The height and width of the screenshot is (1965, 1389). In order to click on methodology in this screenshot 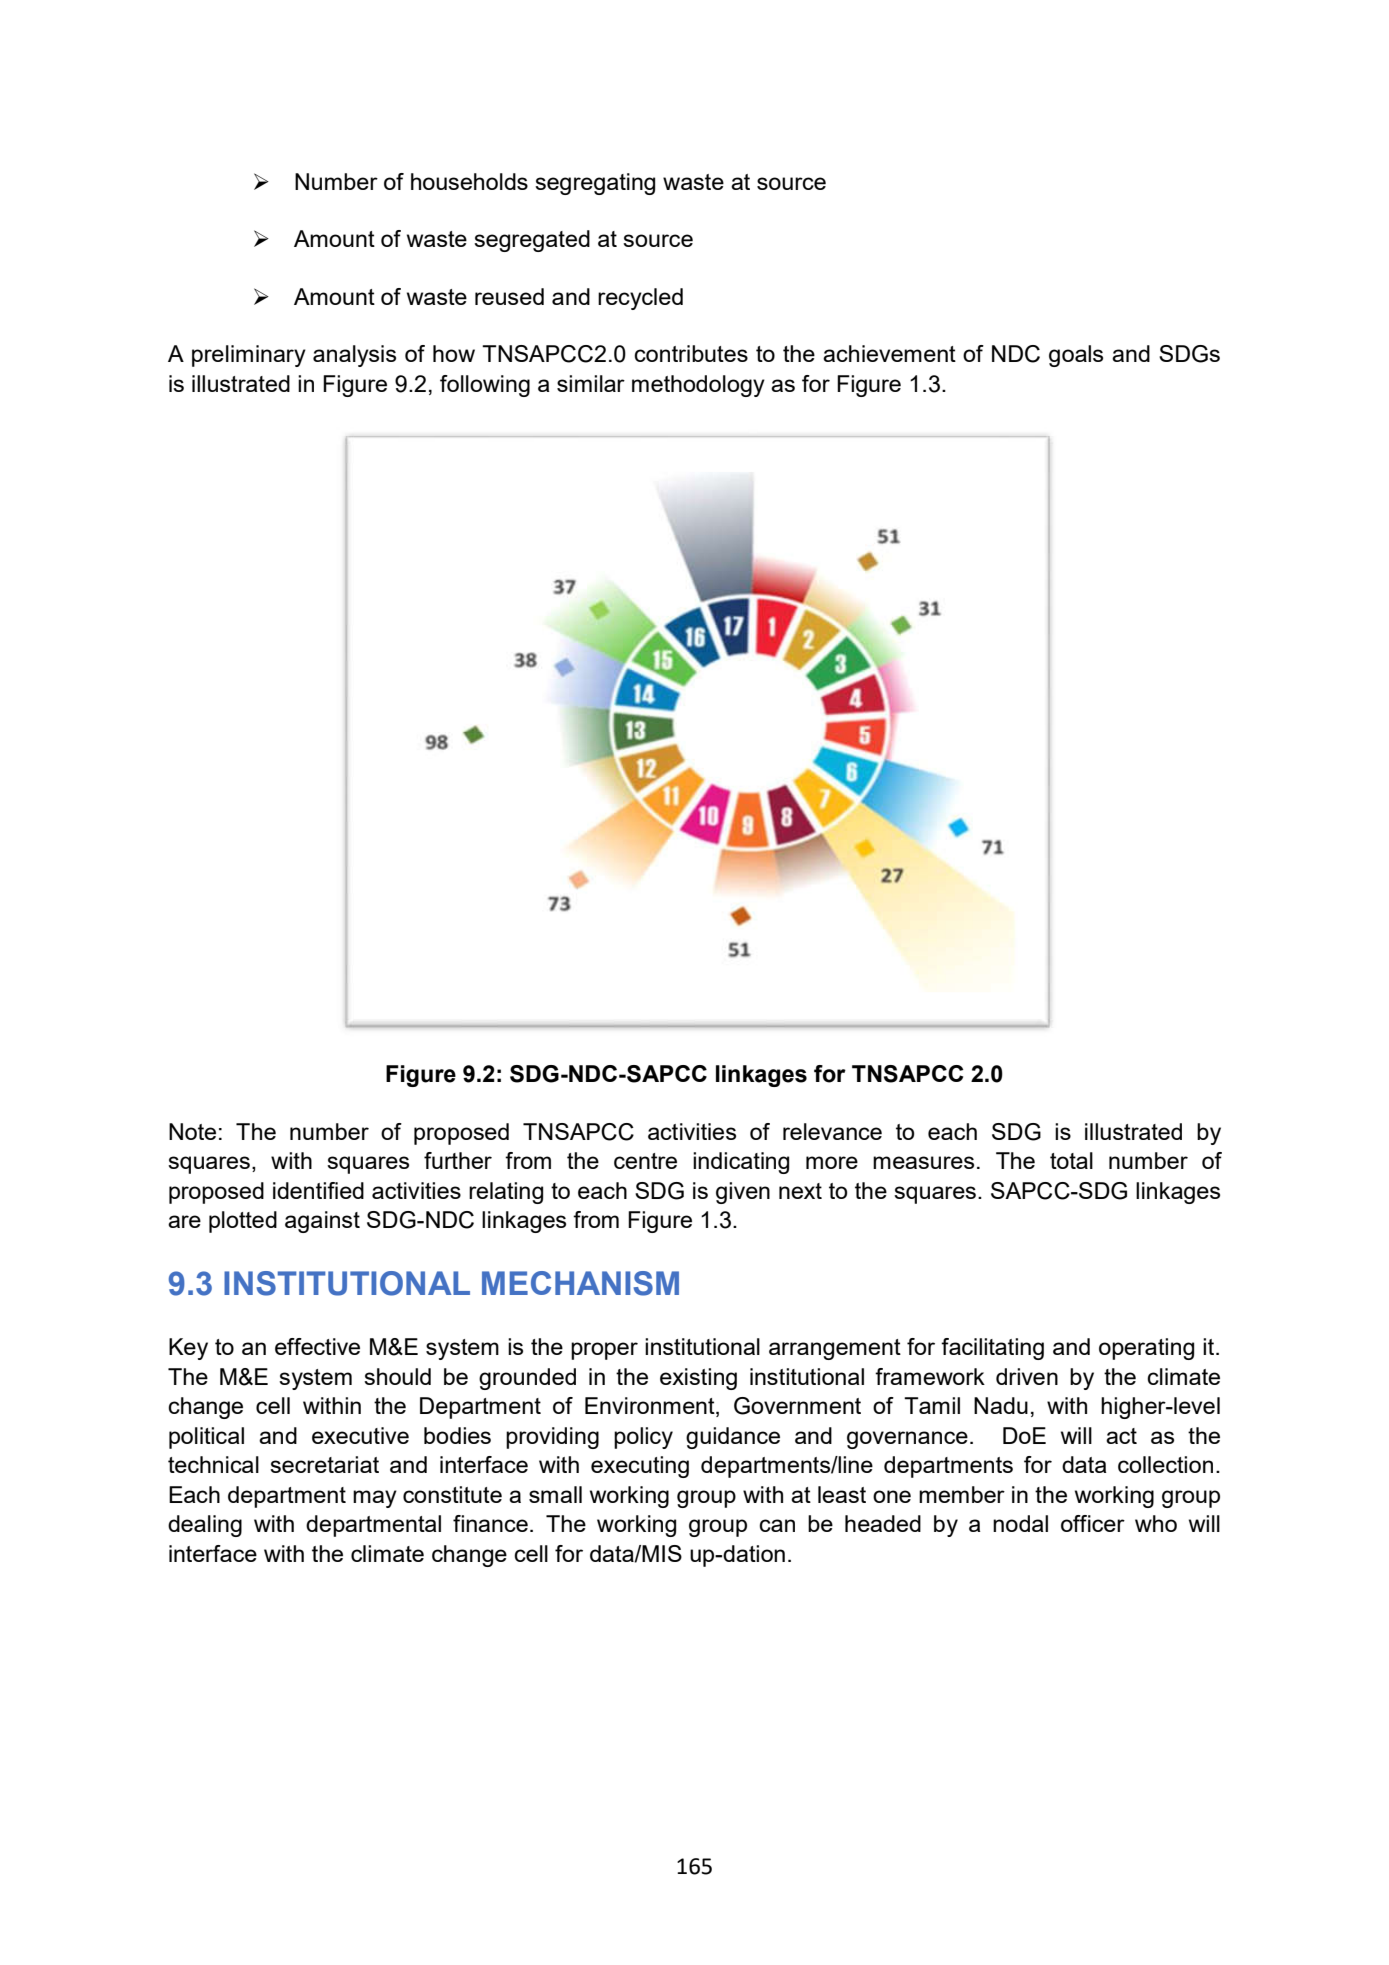, I will do `click(698, 386)`.
